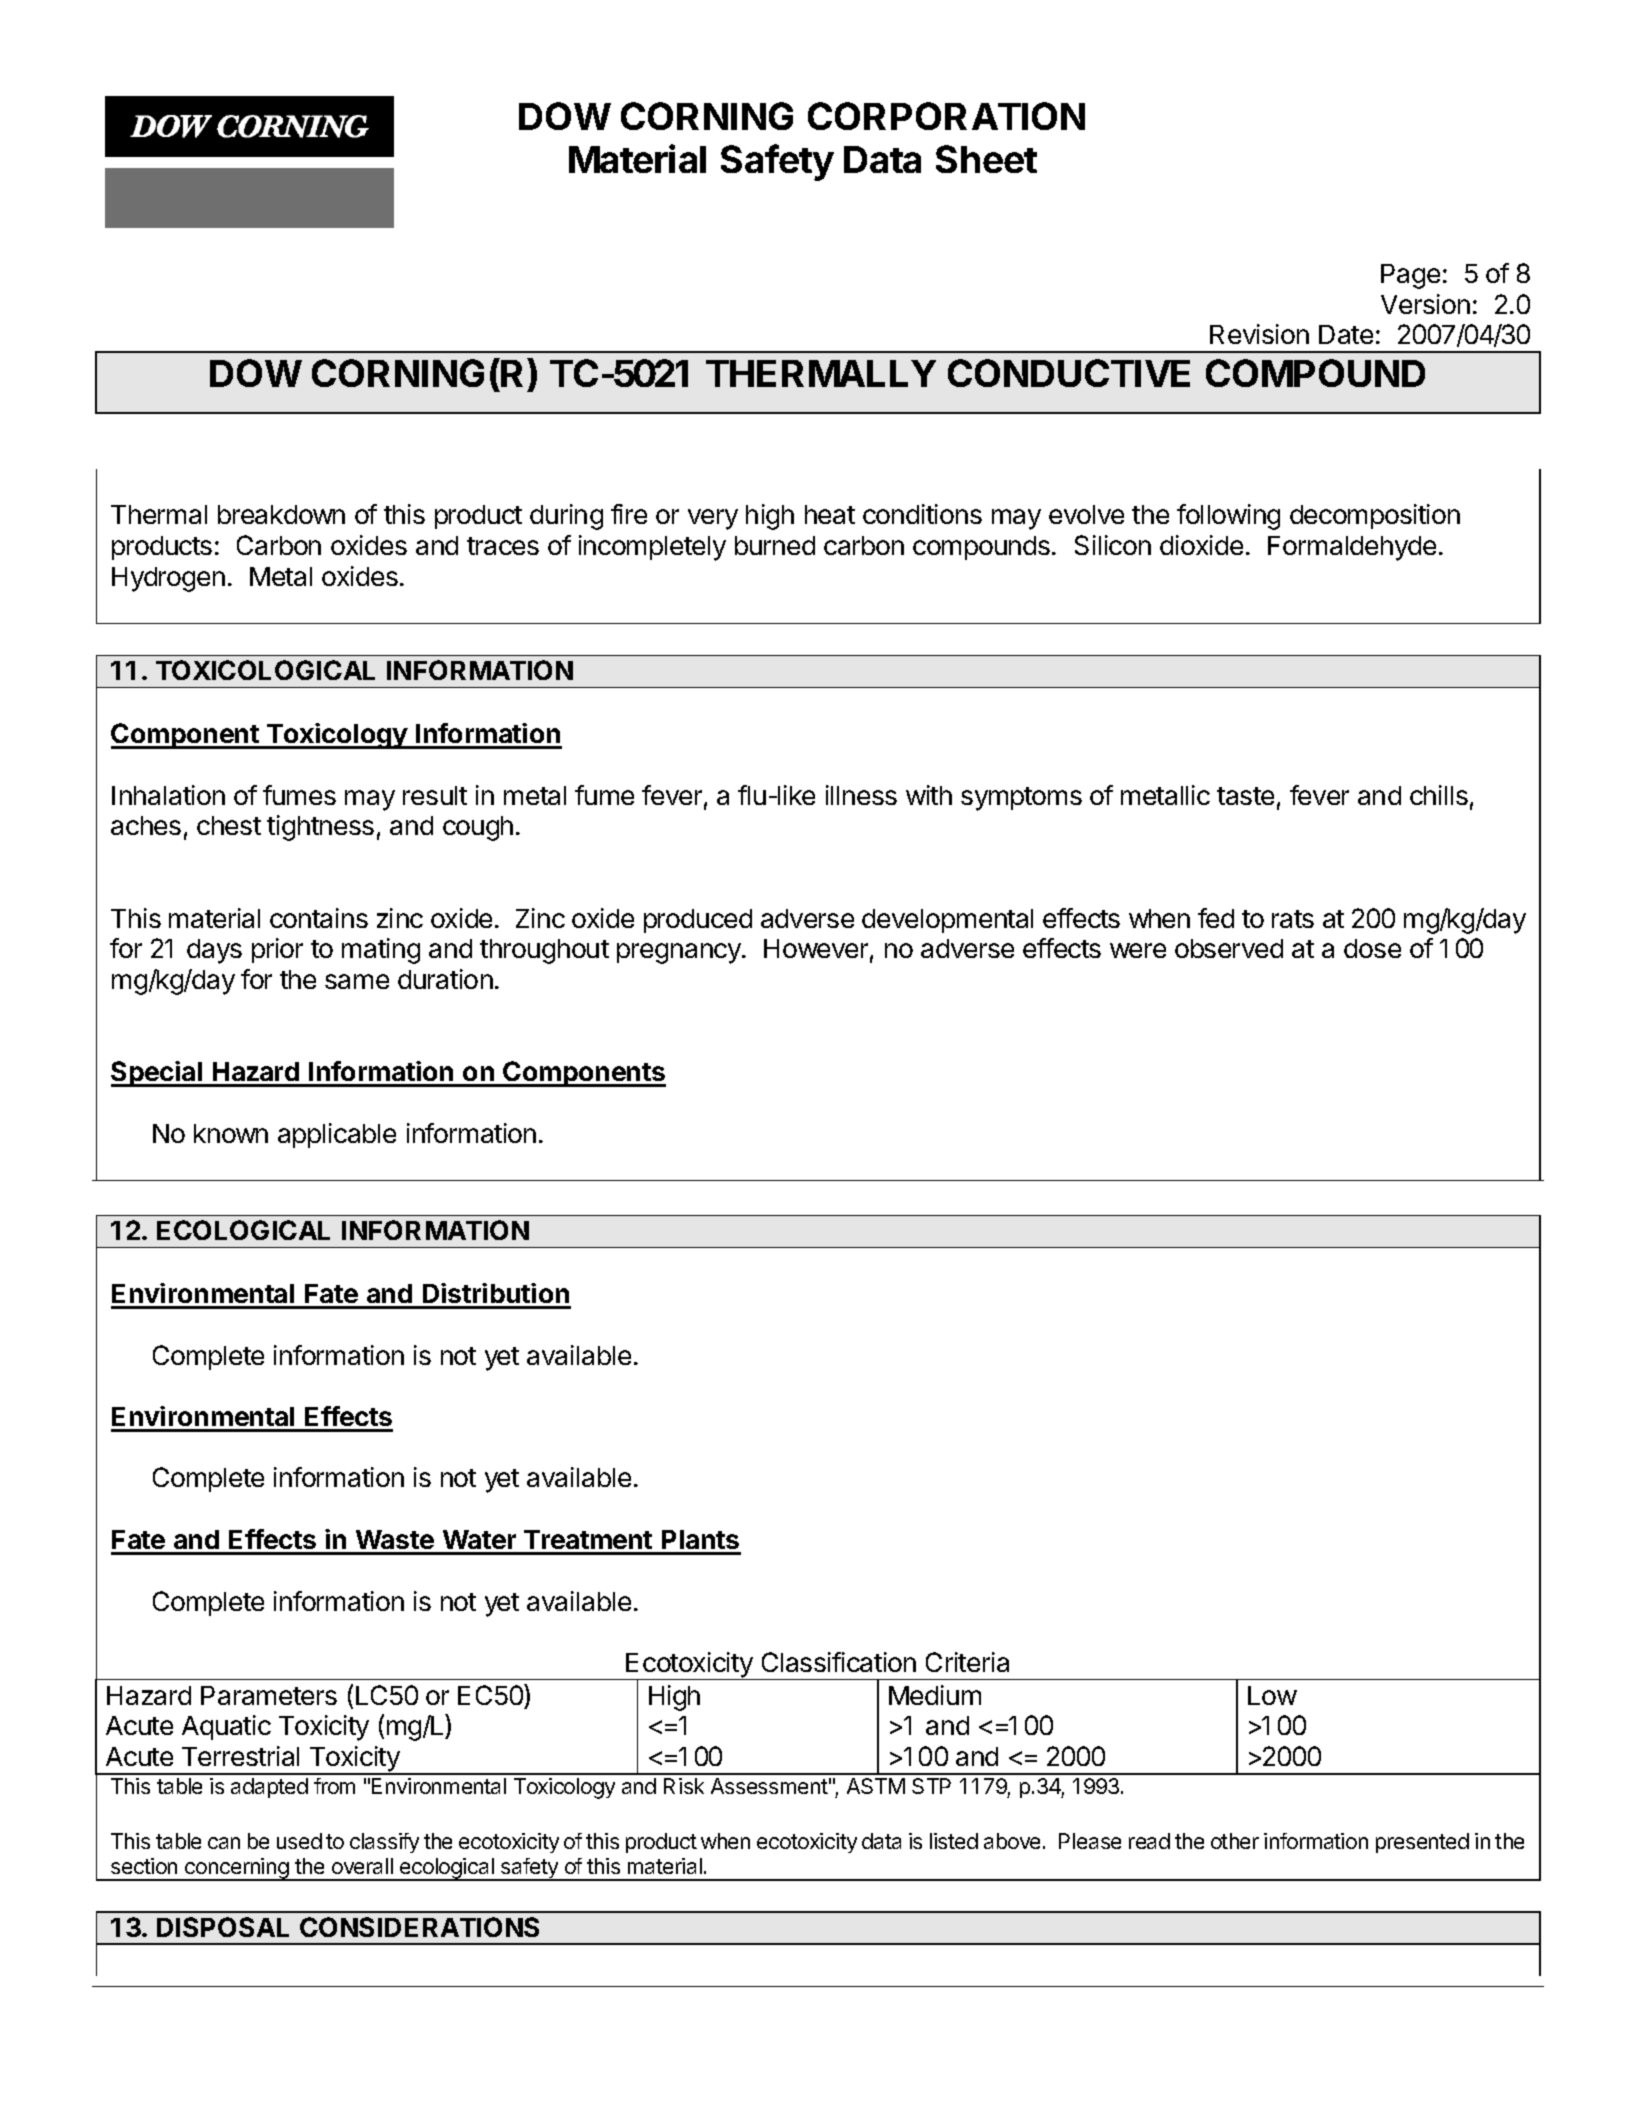 This document has height=2117, width=1636. What do you see at coordinates (265, 670) in the document?
I see `TOXICOLOGICAL` at bounding box center [265, 670].
